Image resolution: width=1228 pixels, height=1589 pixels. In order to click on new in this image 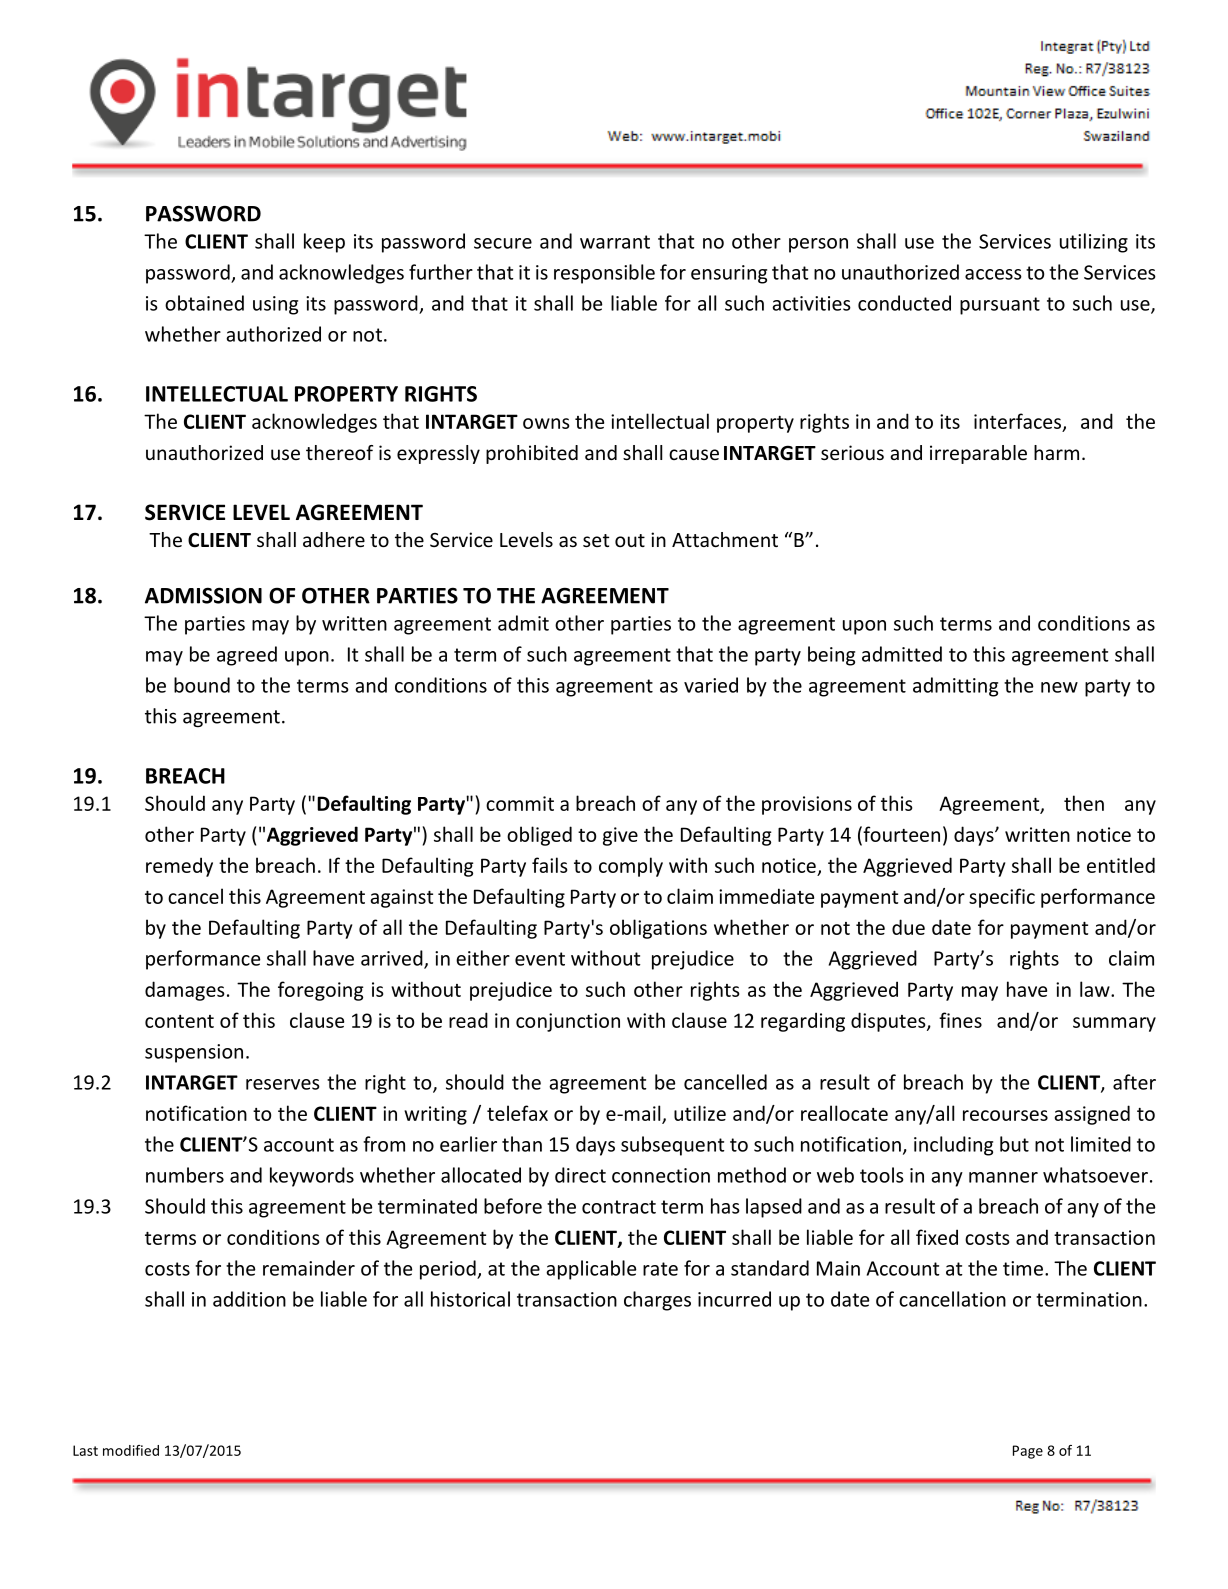, I will do `click(1059, 687)`.
